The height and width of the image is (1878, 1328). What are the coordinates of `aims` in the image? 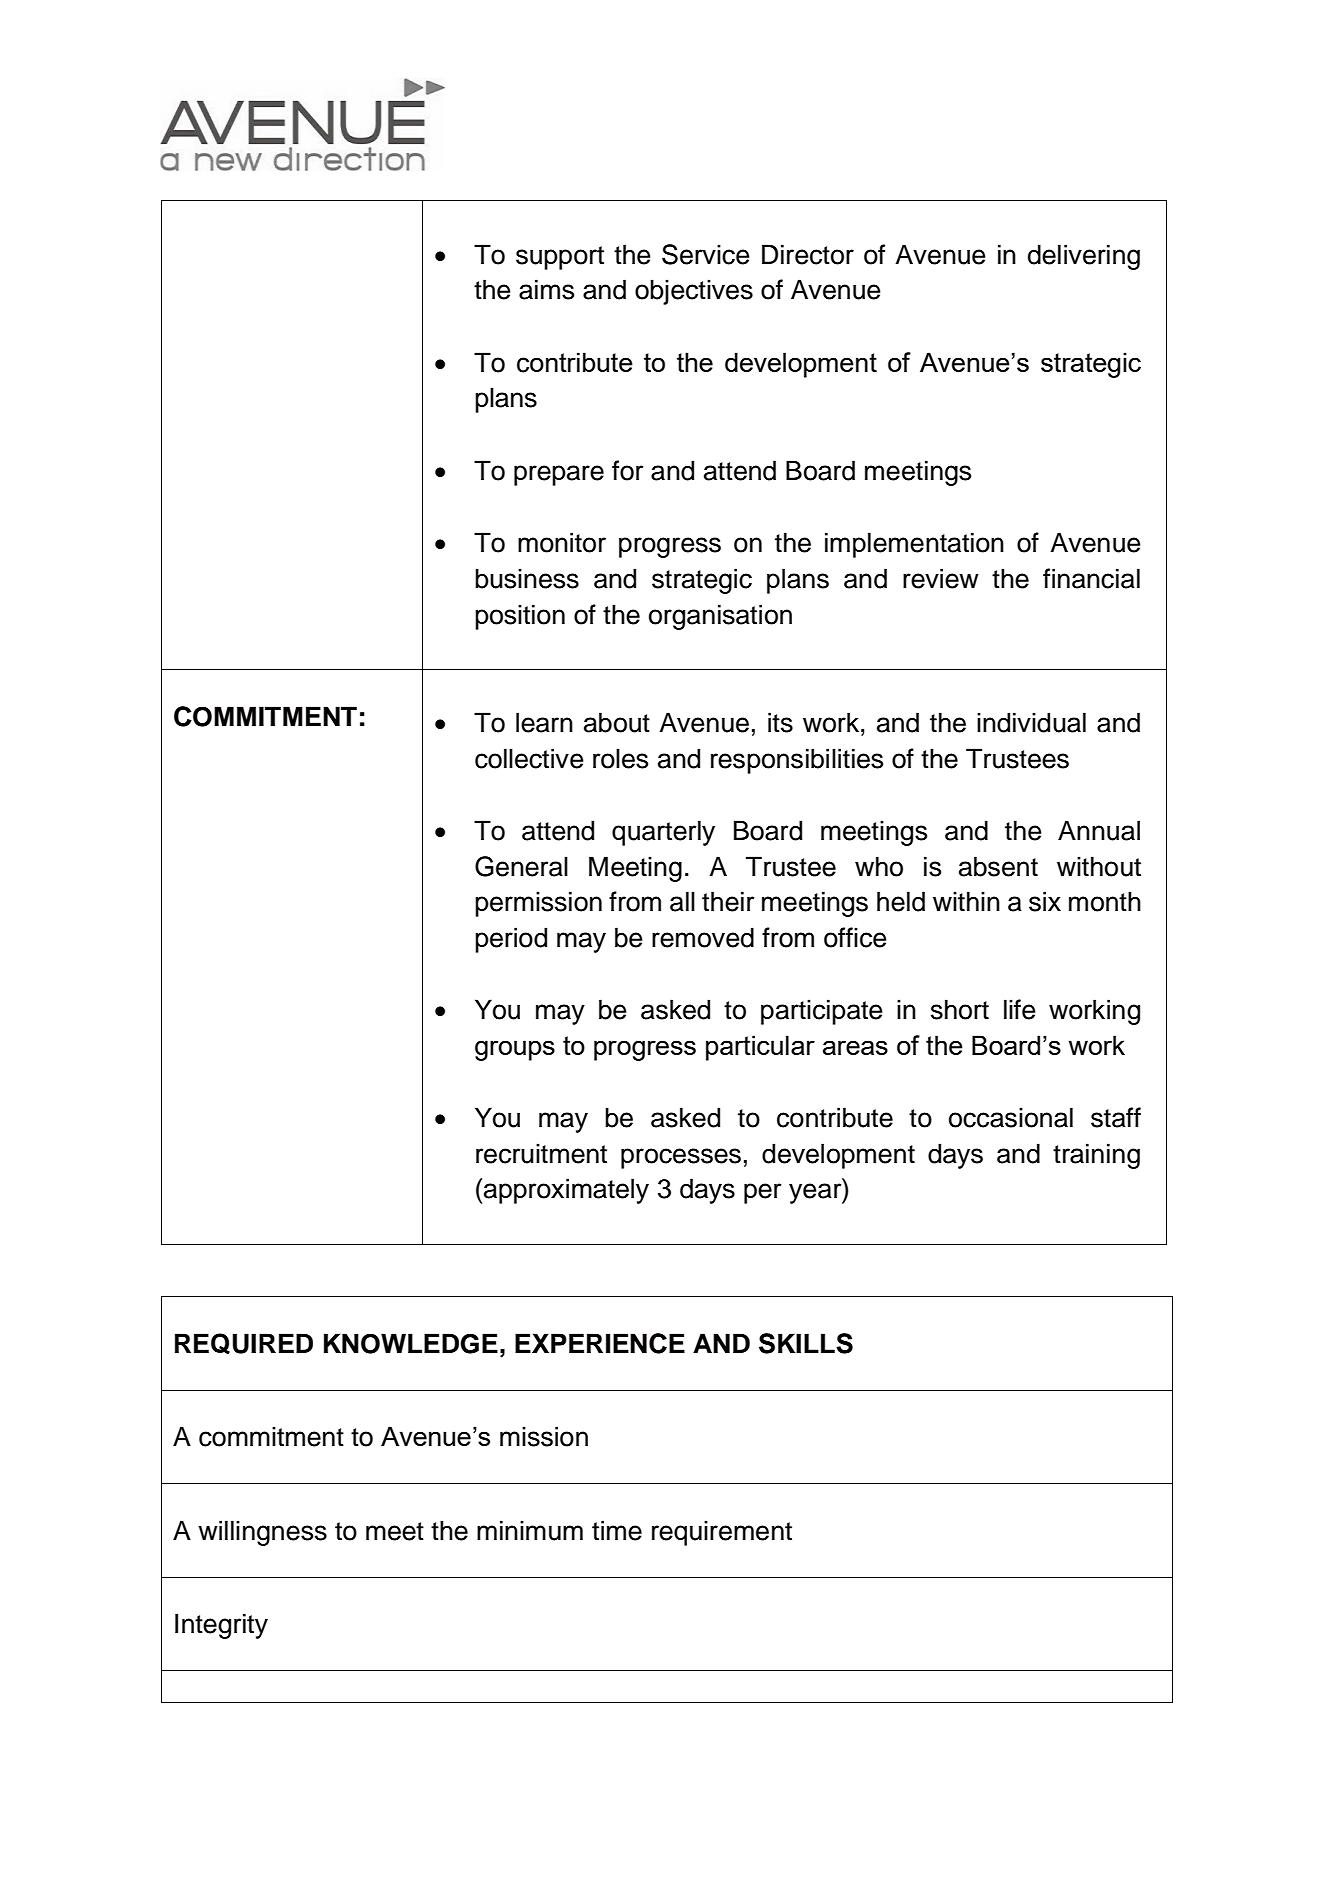 It's located at (546, 289).
